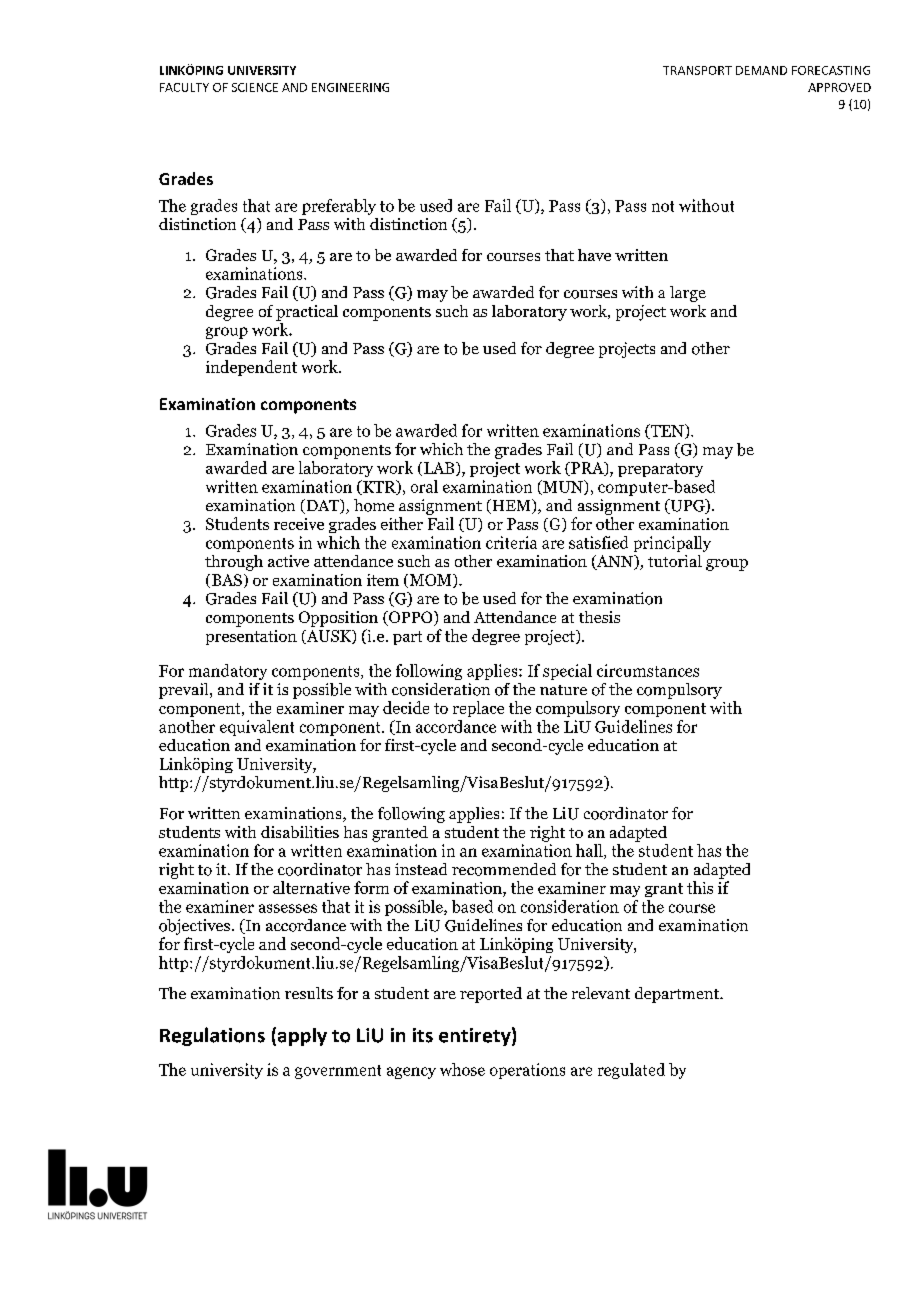 Image resolution: width=924 pixels, height=1308 pixels. What do you see at coordinates (567, 672) in the page?
I see `special` at bounding box center [567, 672].
